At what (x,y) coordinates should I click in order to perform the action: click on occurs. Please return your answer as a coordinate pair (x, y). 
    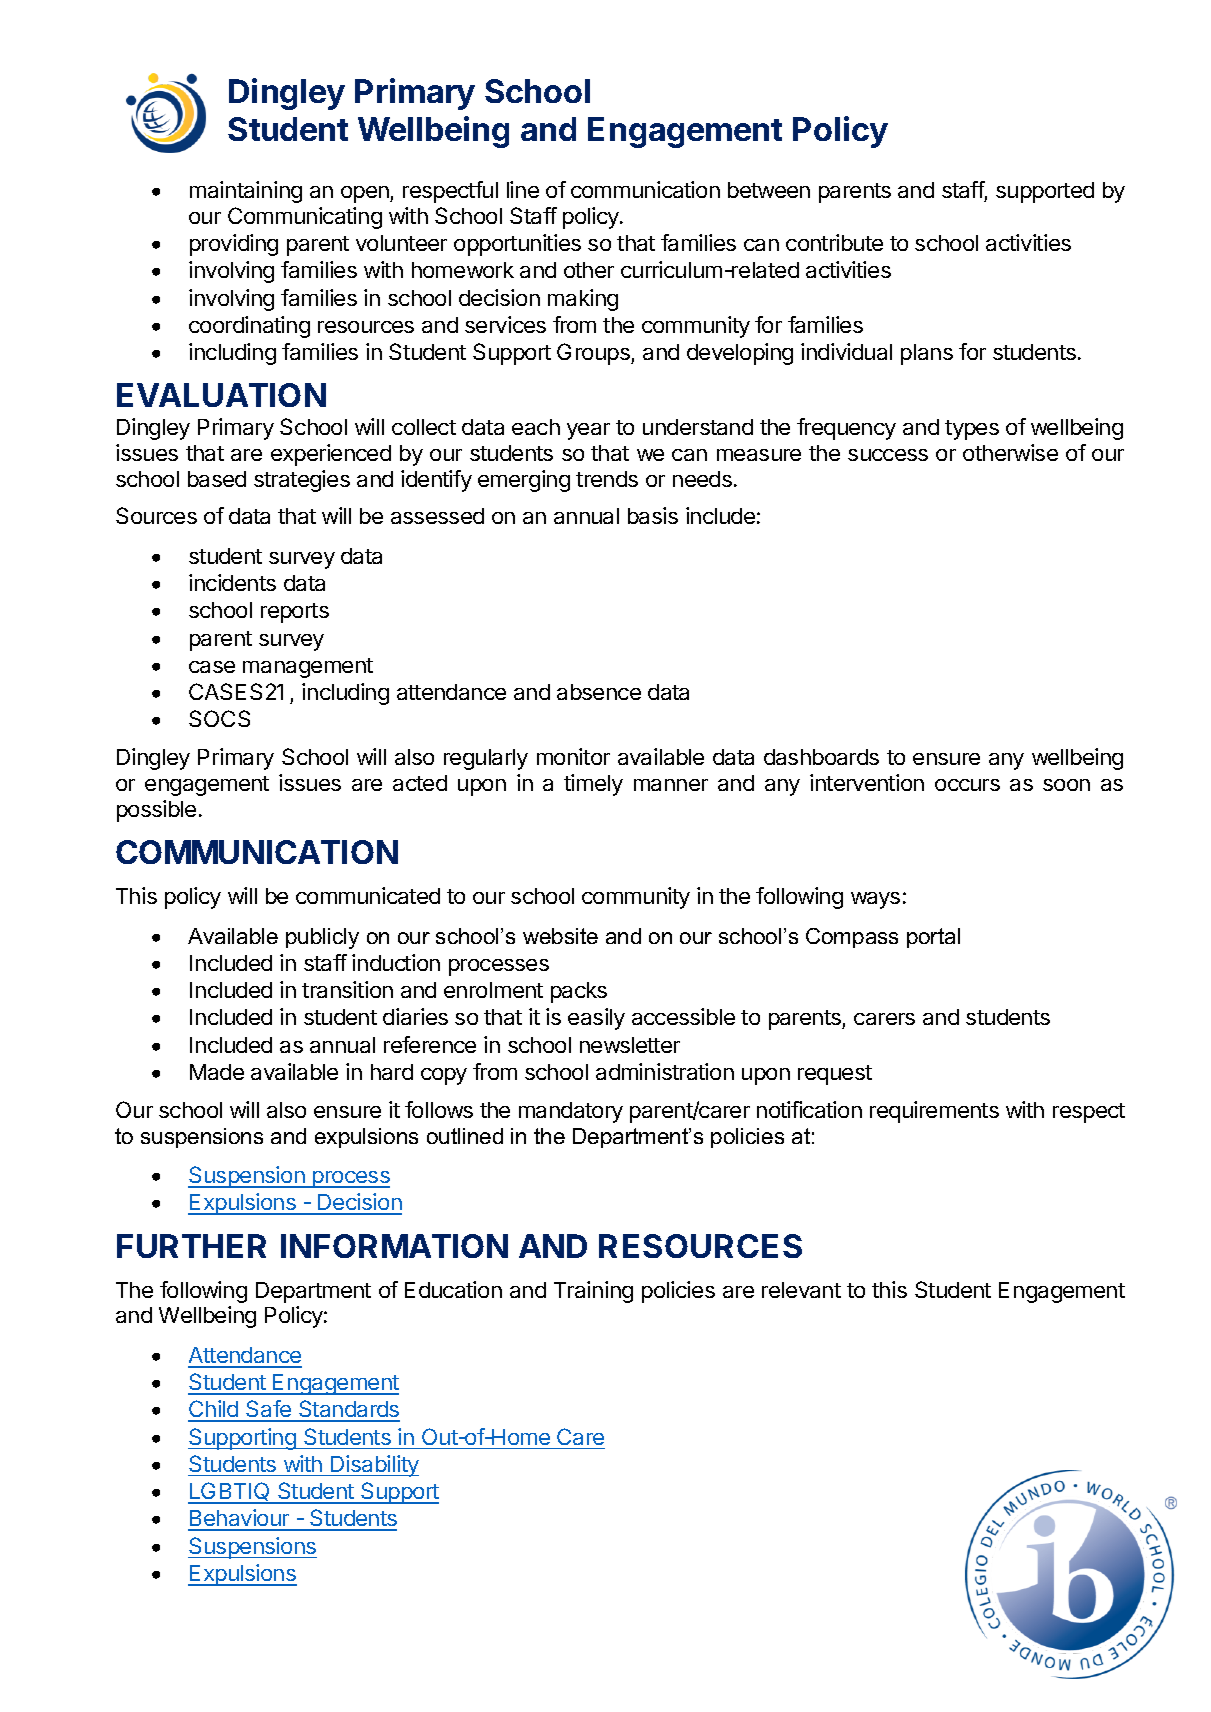
    Looking at the image, I should click on (967, 785).
